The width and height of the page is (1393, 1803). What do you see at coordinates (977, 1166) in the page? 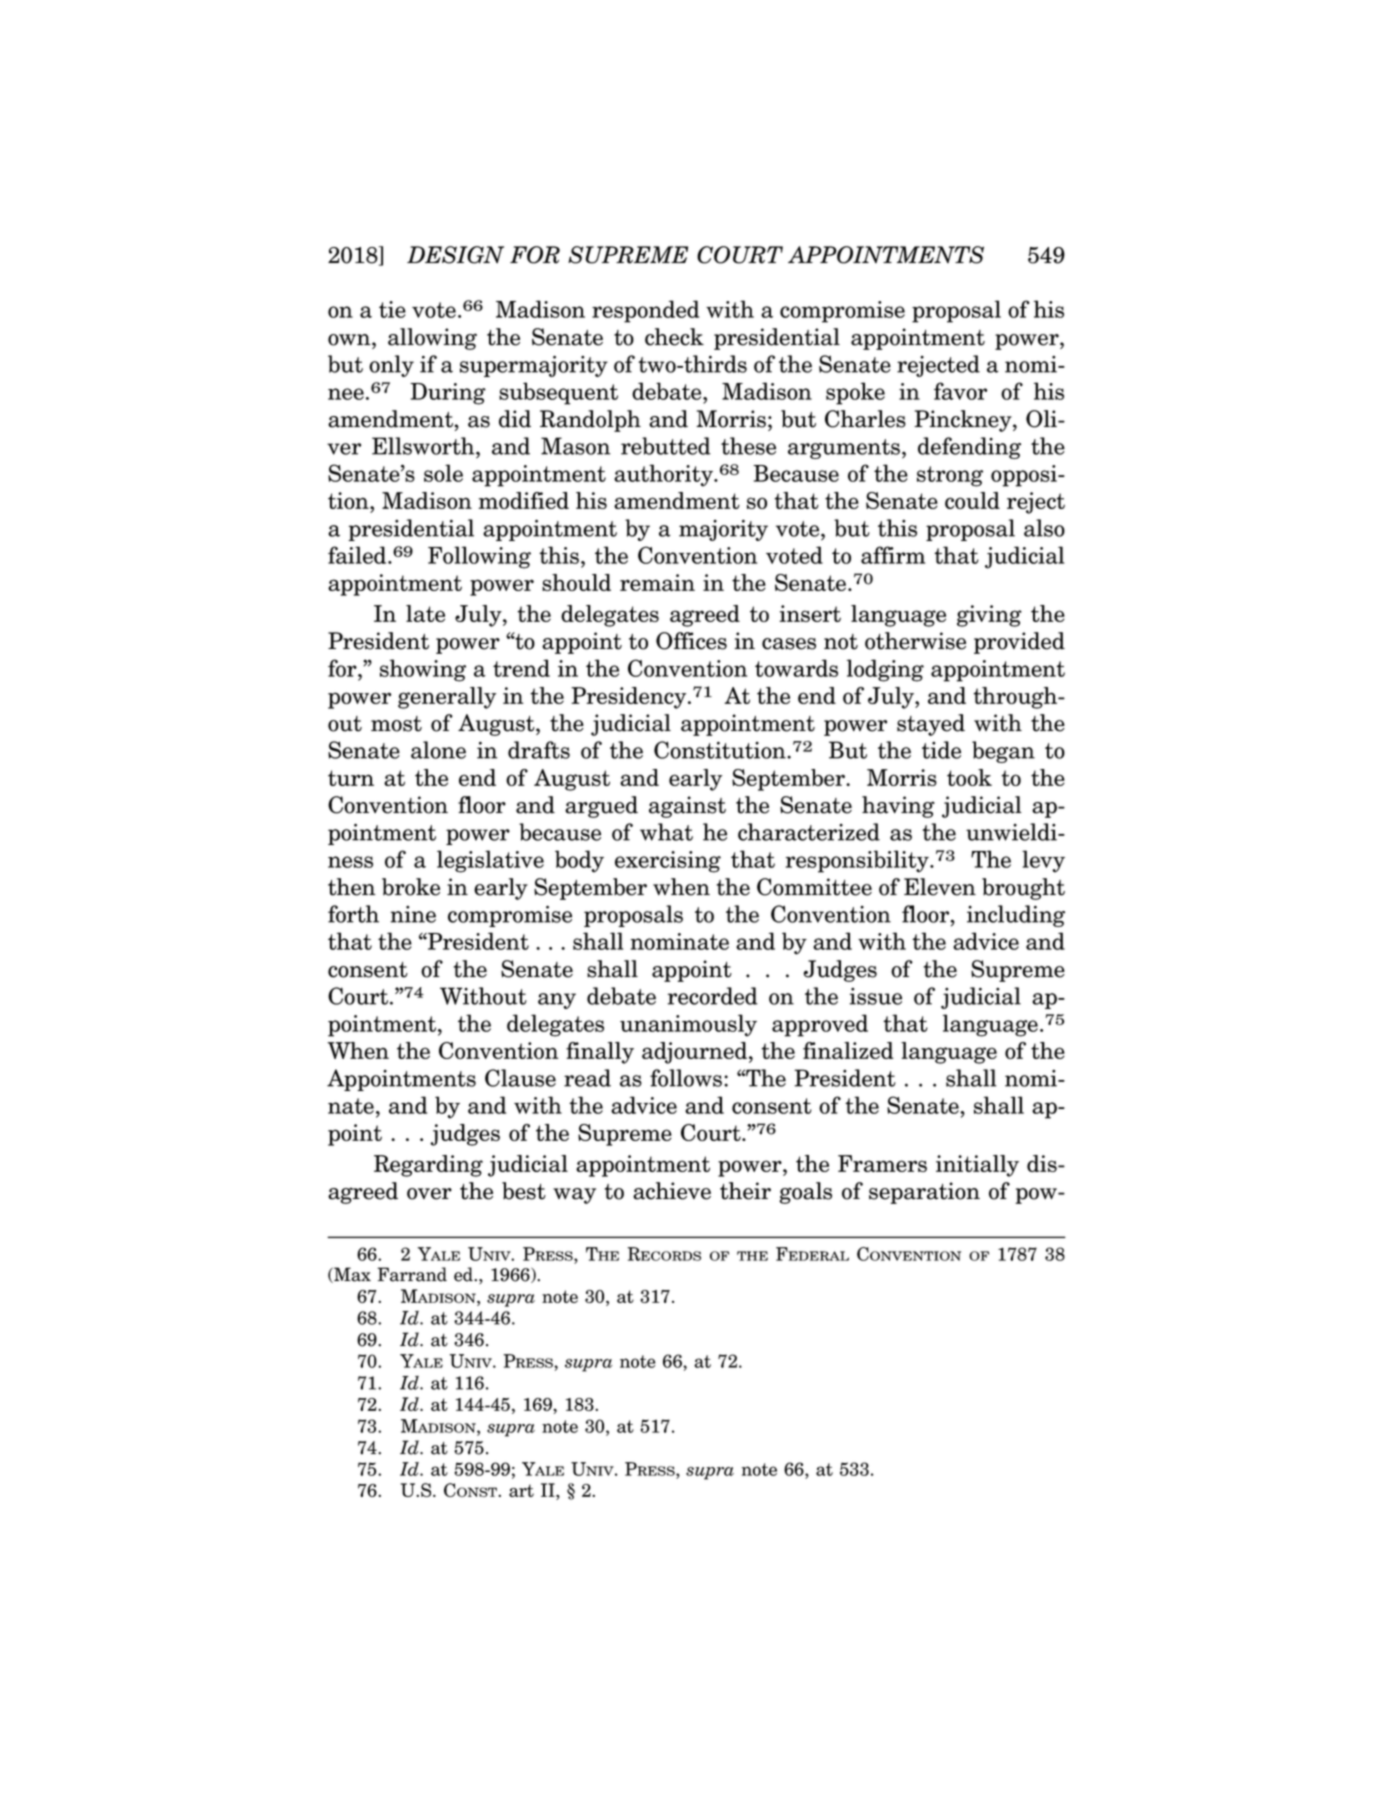
I see `initially` at bounding box center [977, 1166].
